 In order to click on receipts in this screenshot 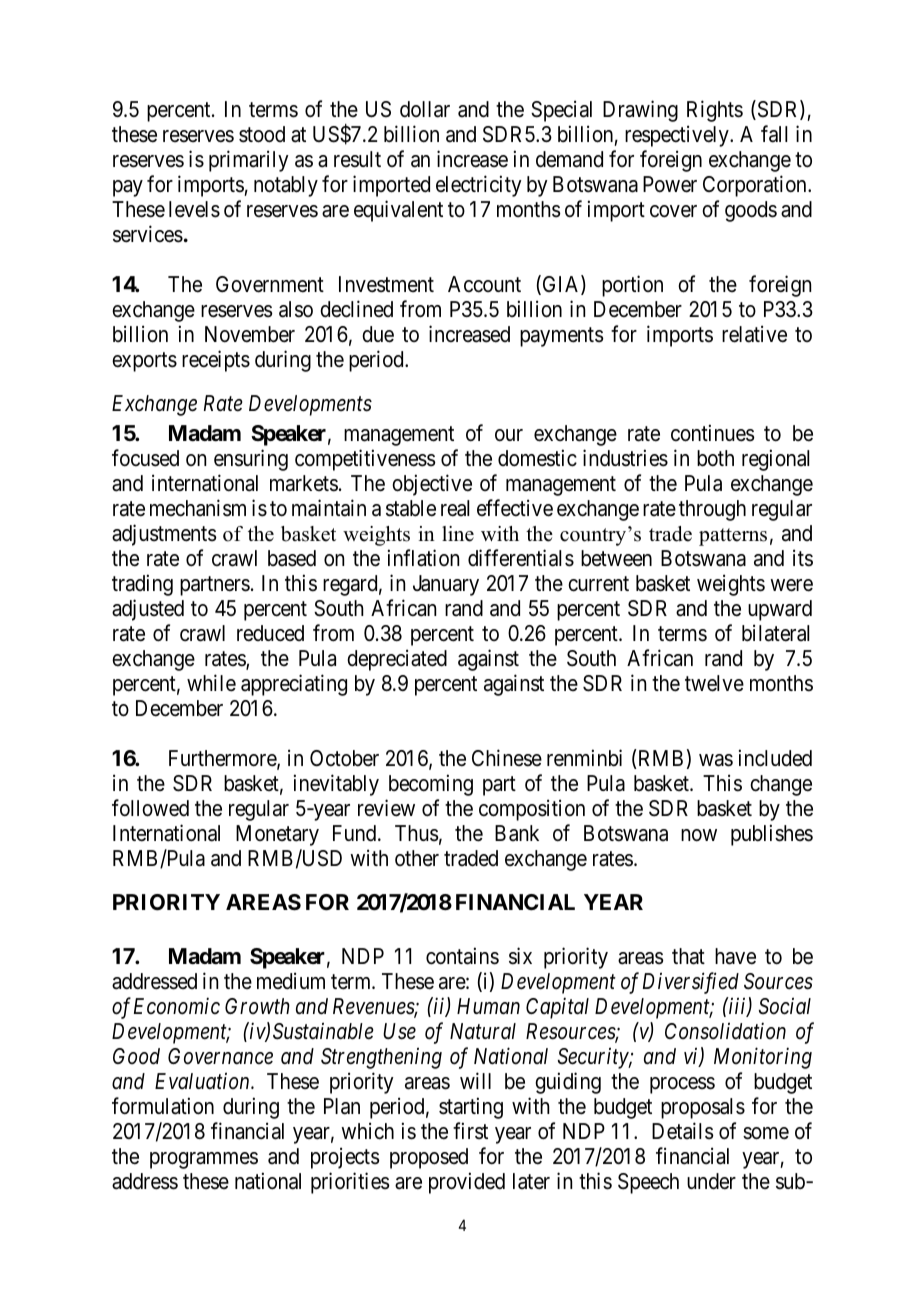, I will do `click(216, 361)`.
